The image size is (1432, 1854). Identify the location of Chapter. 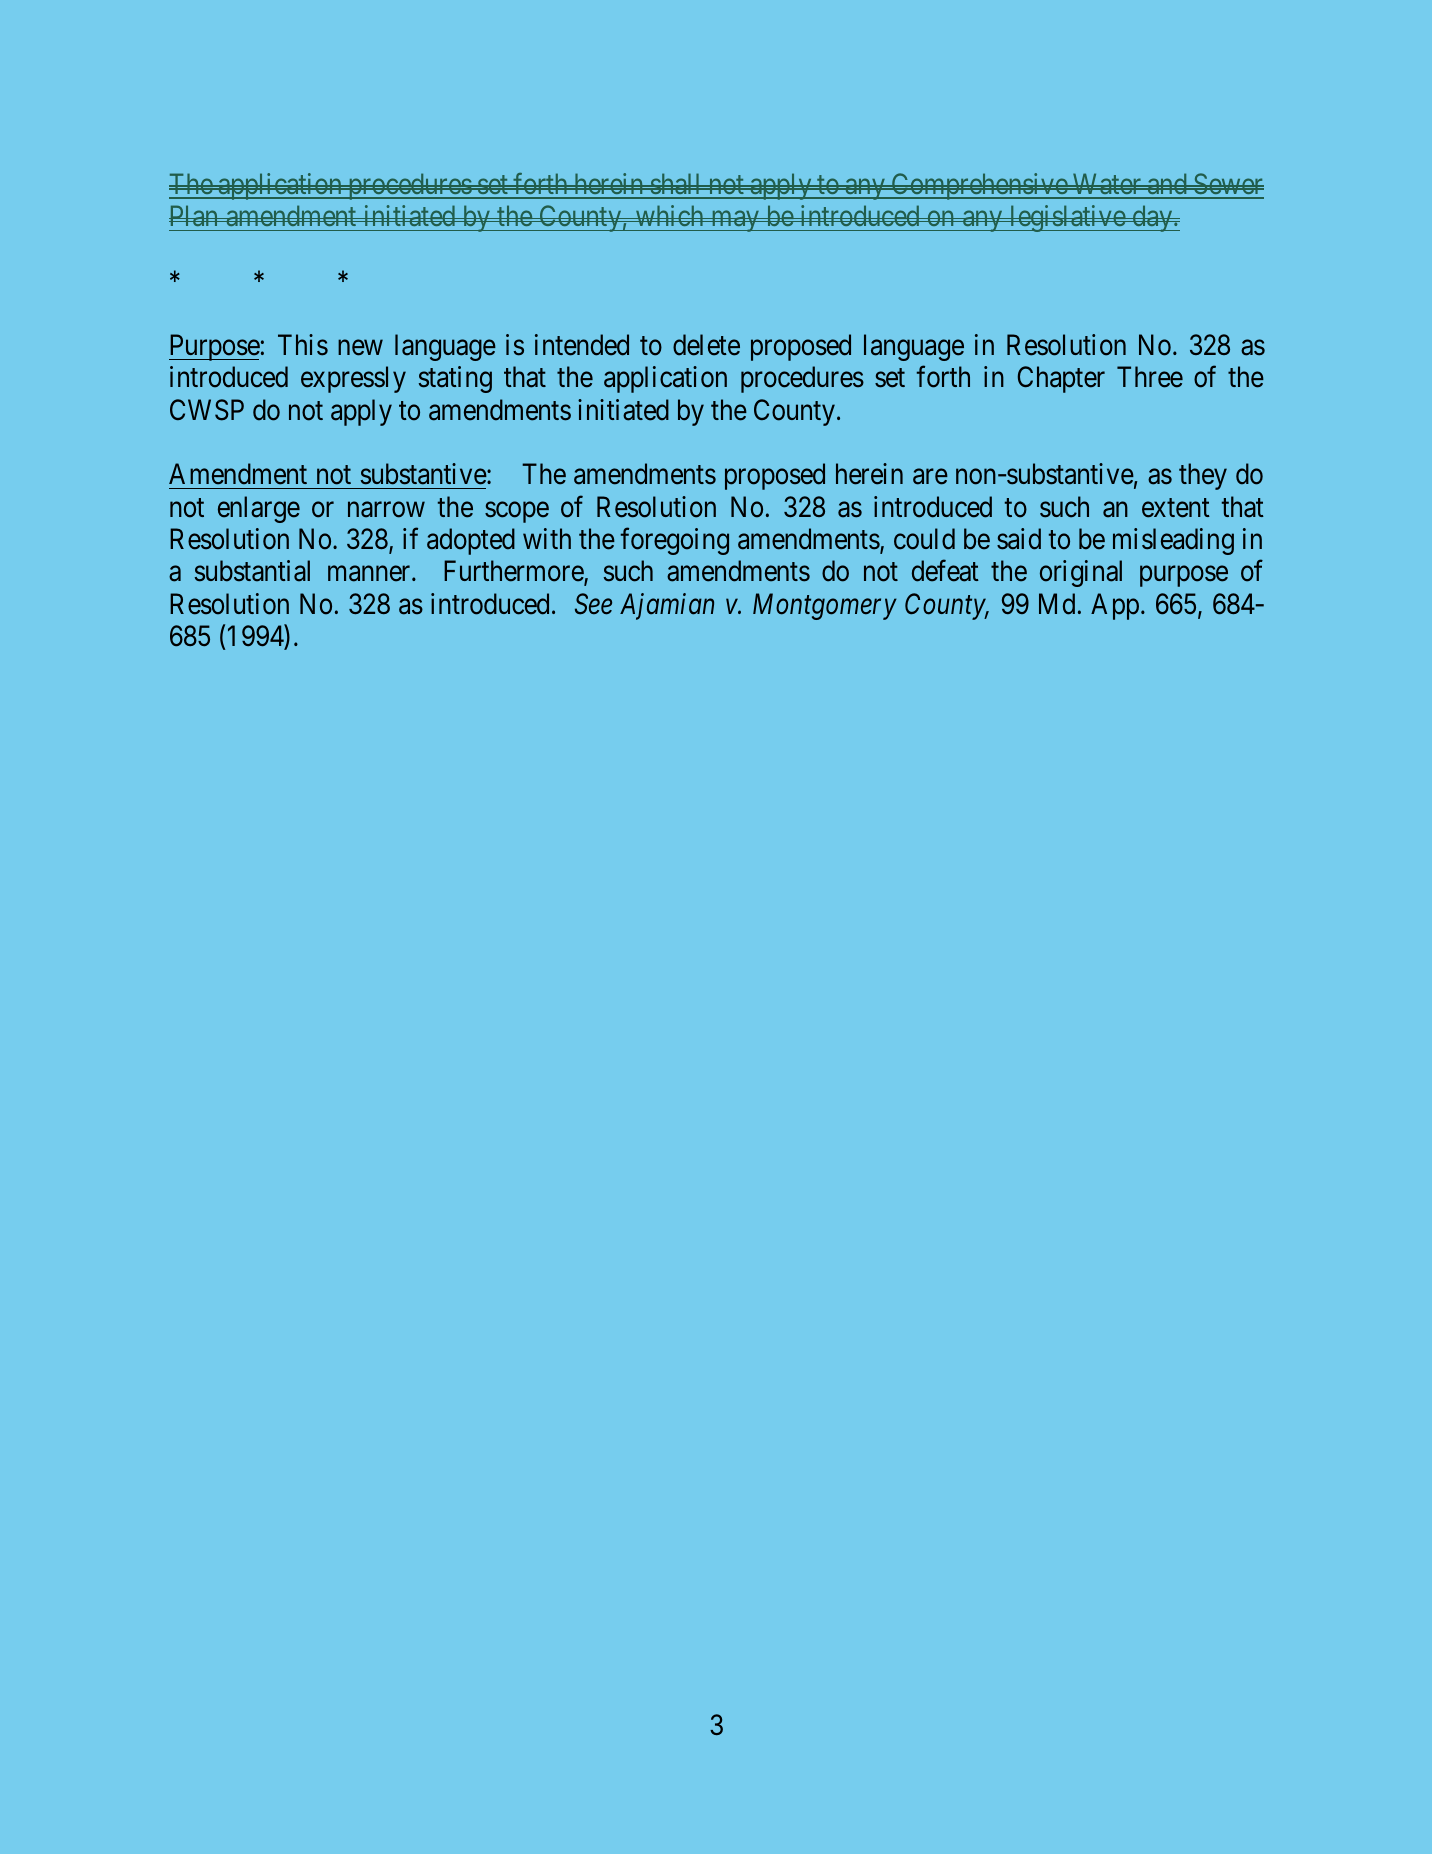
(1061, 379).
